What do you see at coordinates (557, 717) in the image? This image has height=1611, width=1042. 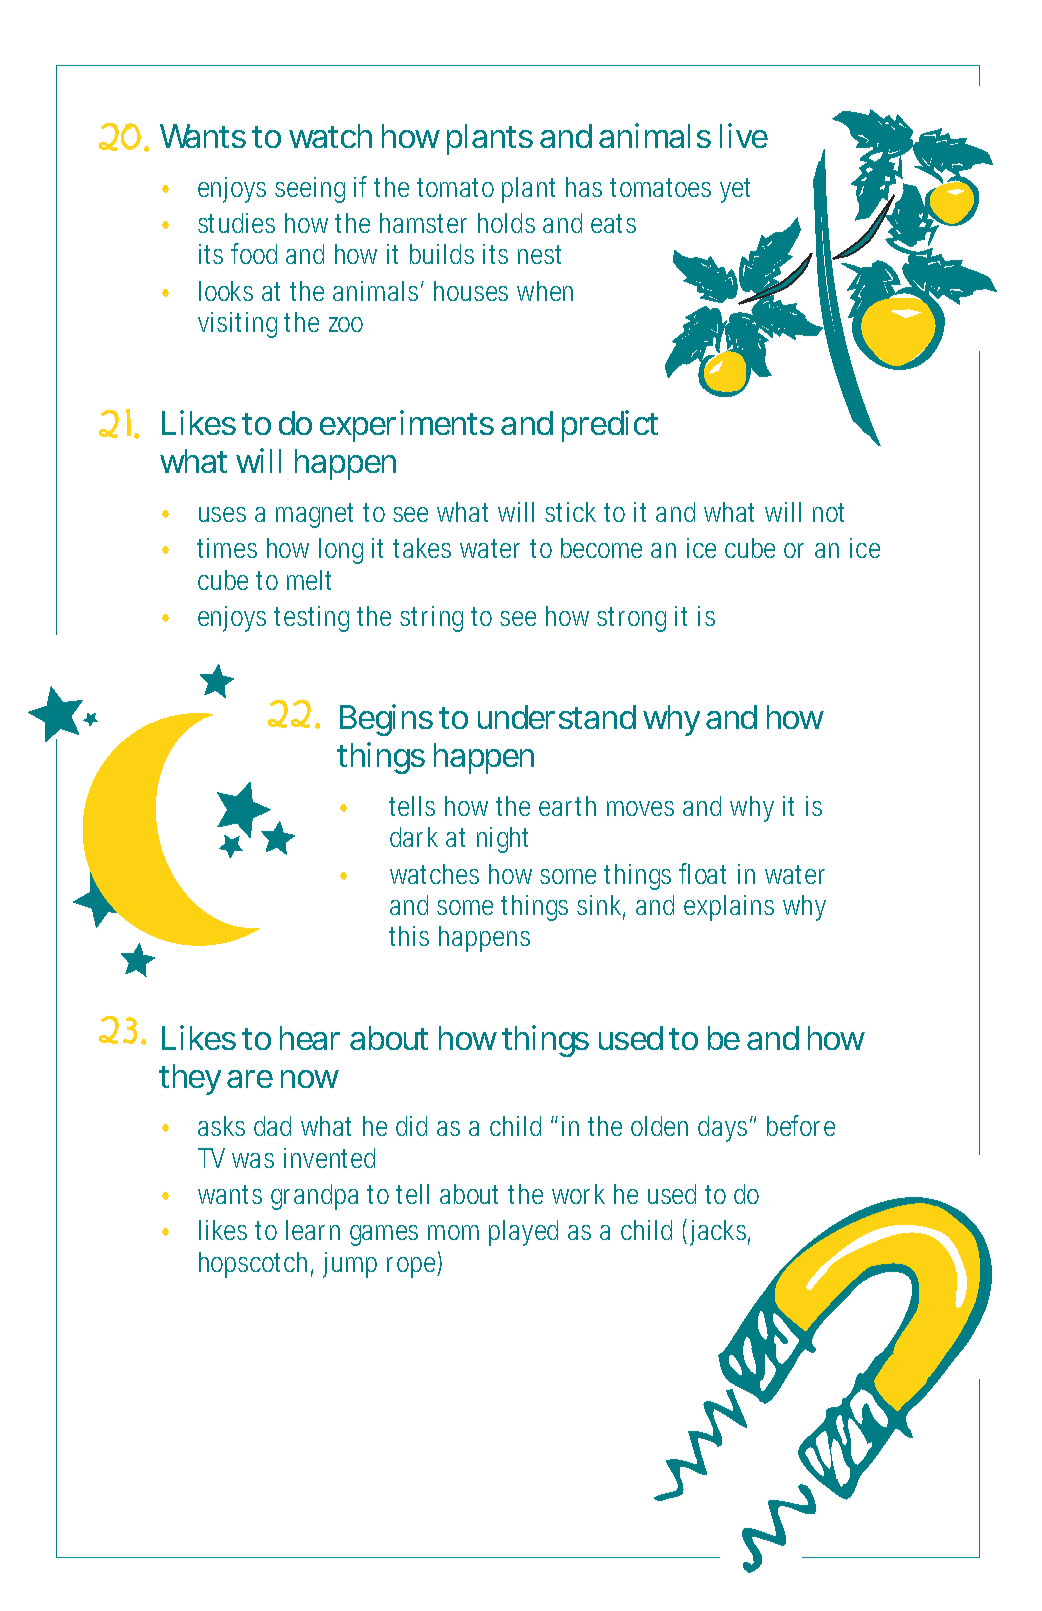 I see `understand` at bounding box center [557, 717].
